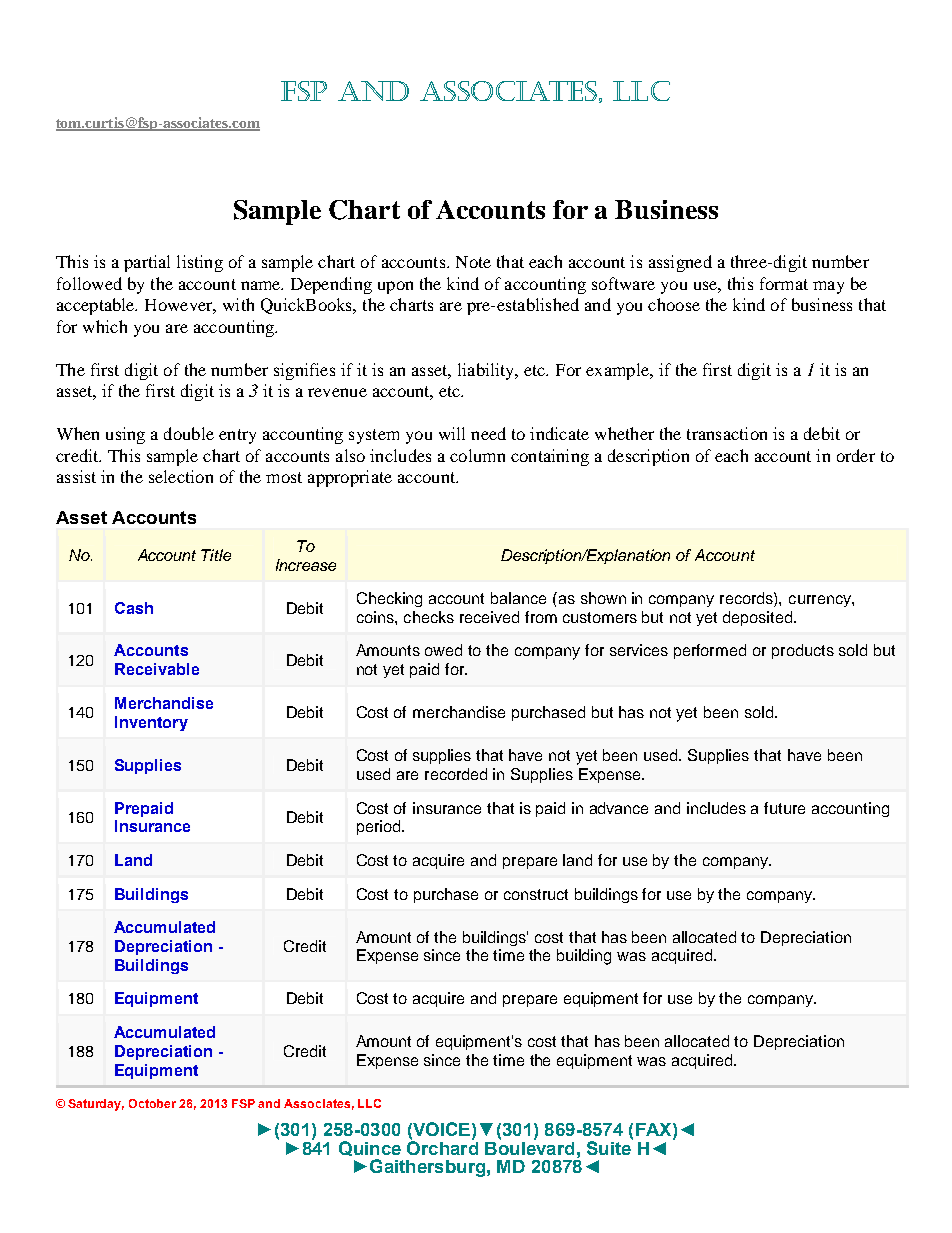  I want to click on period, so click(380, 827).
